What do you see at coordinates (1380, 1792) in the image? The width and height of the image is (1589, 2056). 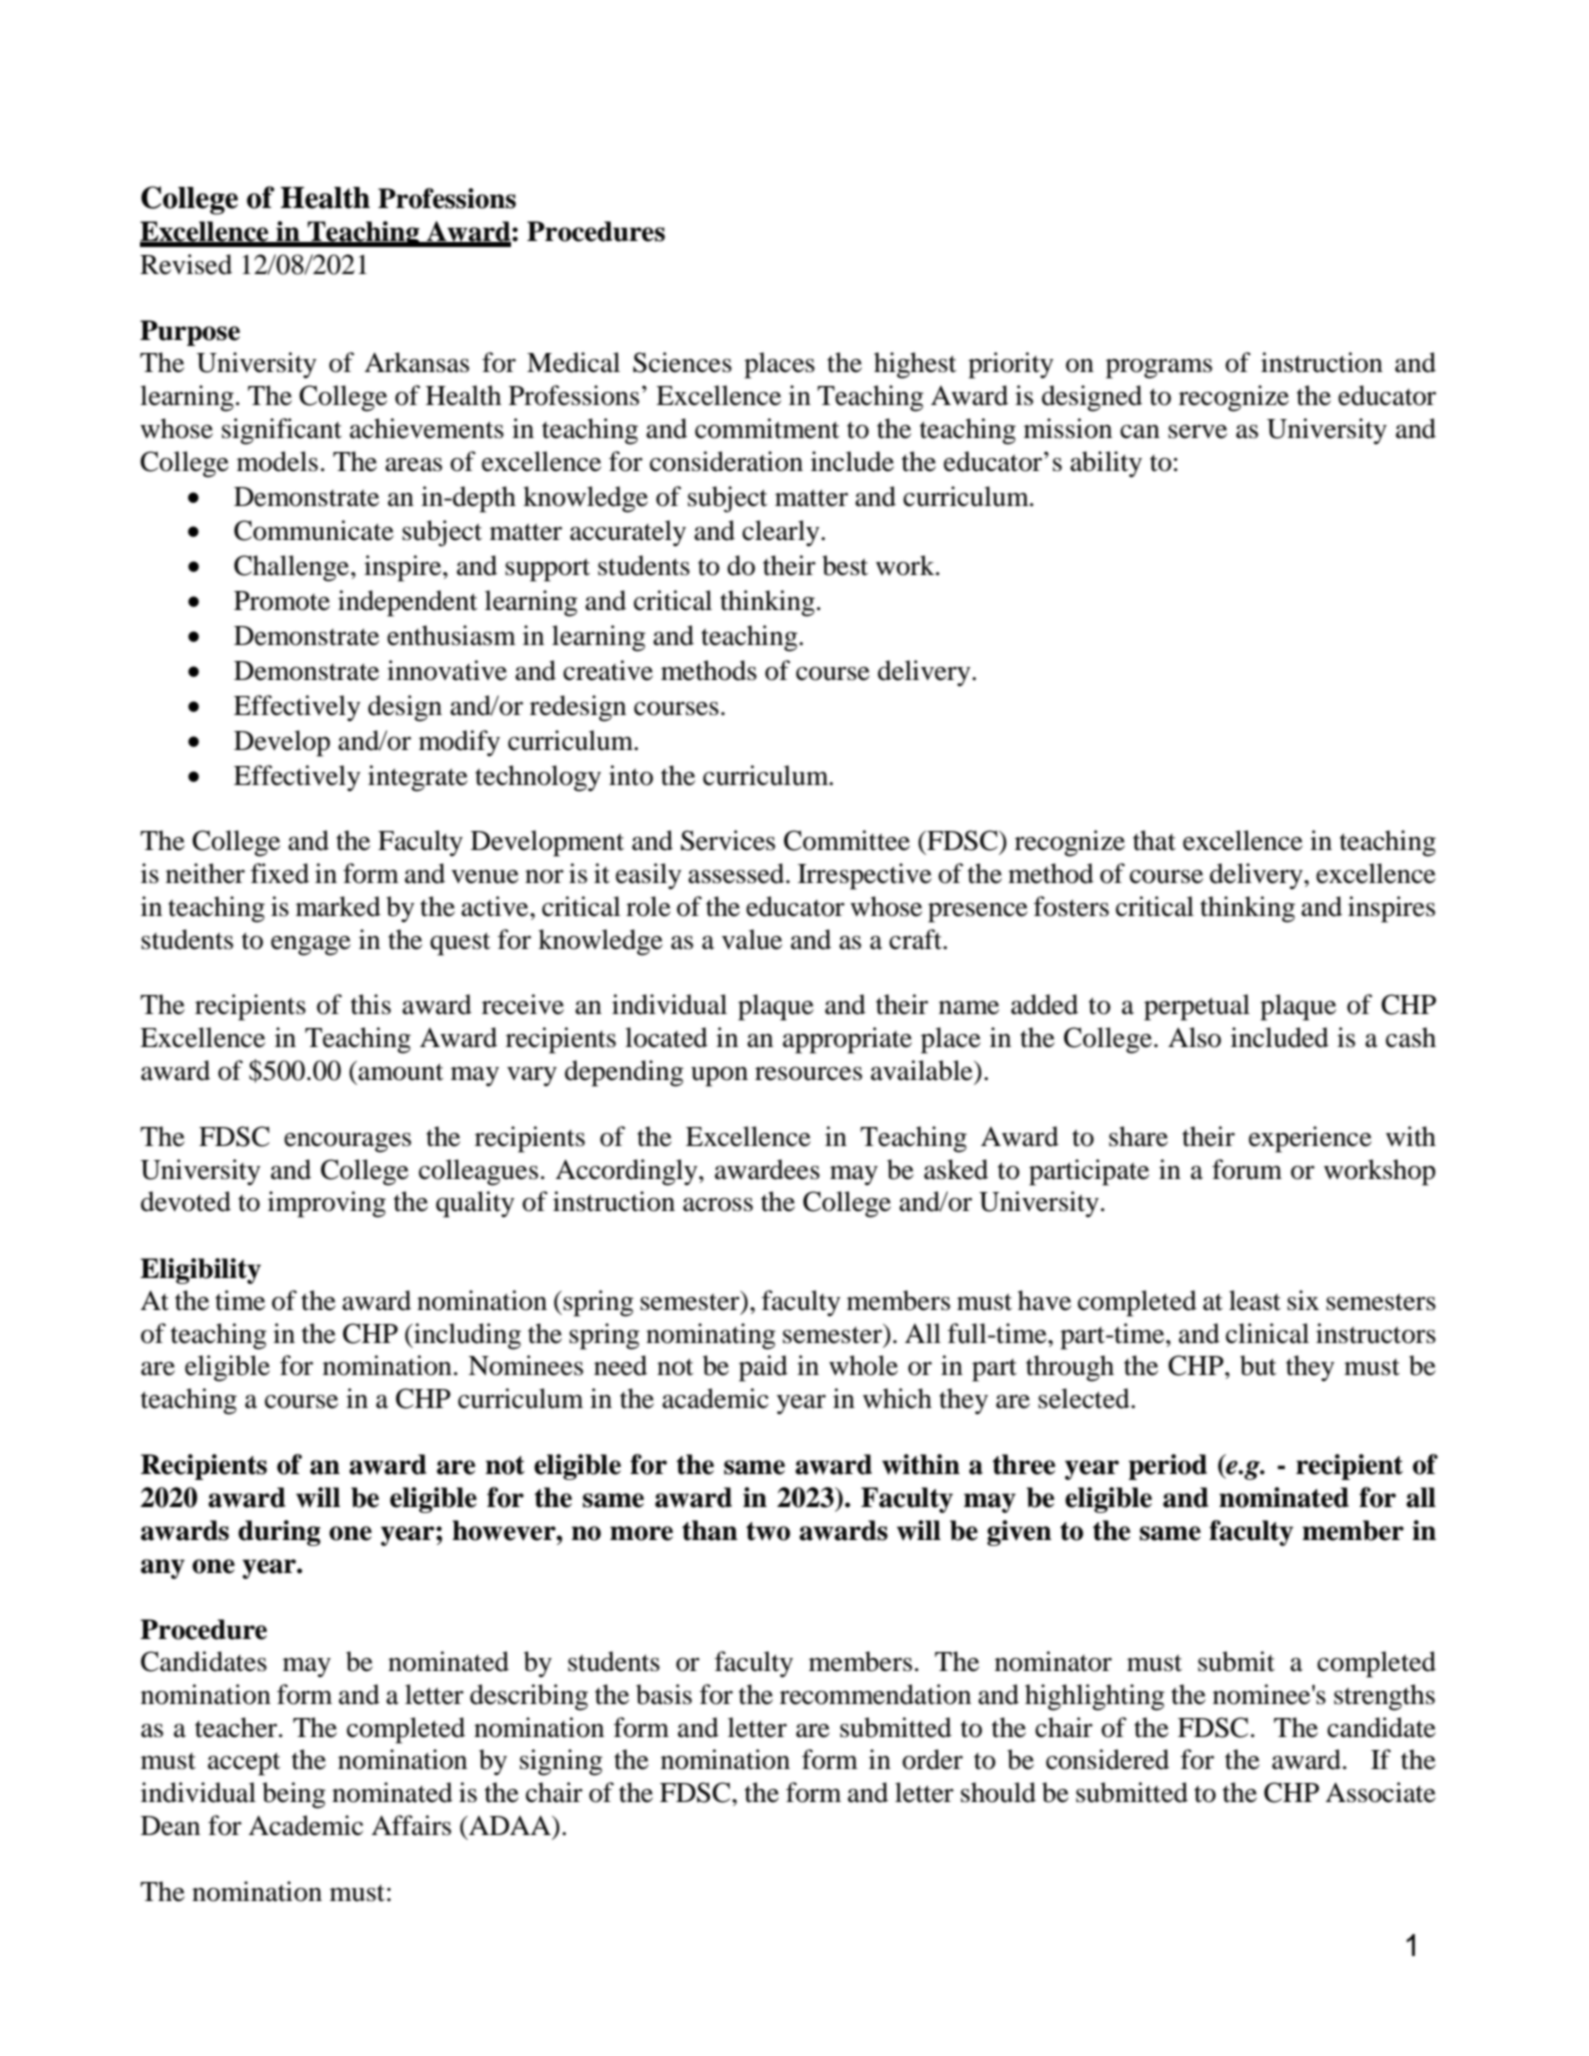 I see `Associate` at bounding box center [1380, 1792].
